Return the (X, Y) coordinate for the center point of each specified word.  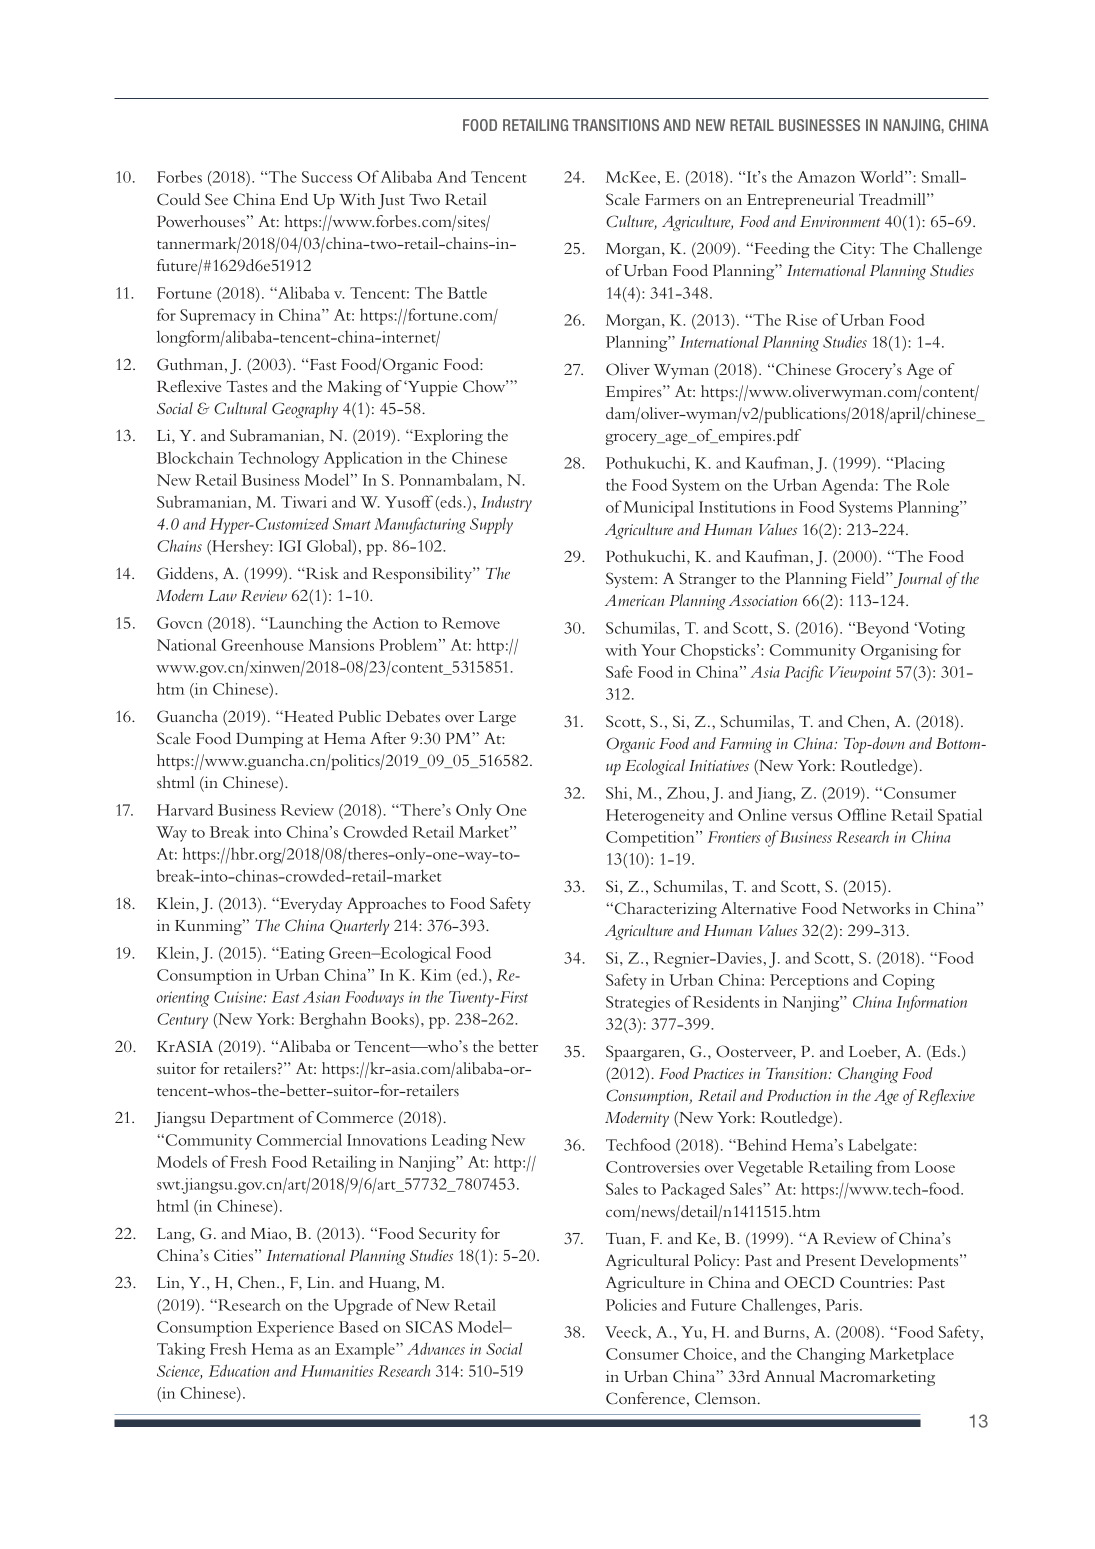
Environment (840, 221)
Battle (467, 292)
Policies (631, 1304)
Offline (862, 814)
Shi (618, 792)
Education (239, 1370)
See (216, 199)
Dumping (269, 740)
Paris (843, 1305)
